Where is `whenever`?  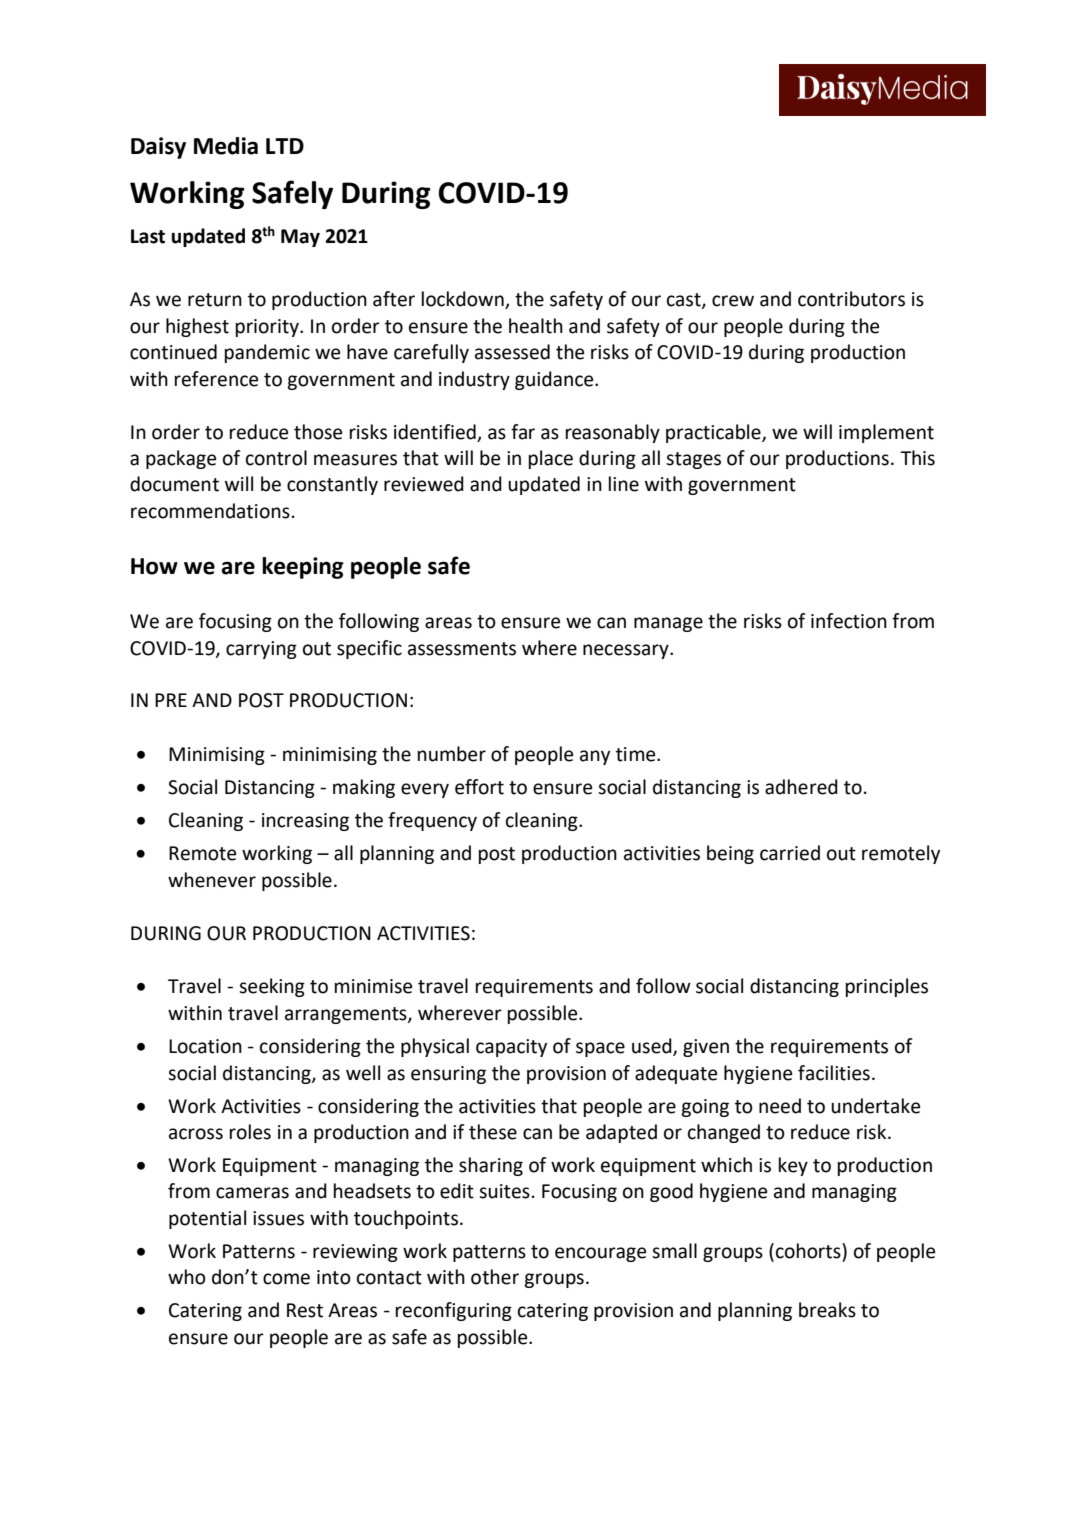
whenever is located at coordinates (212, 880).
